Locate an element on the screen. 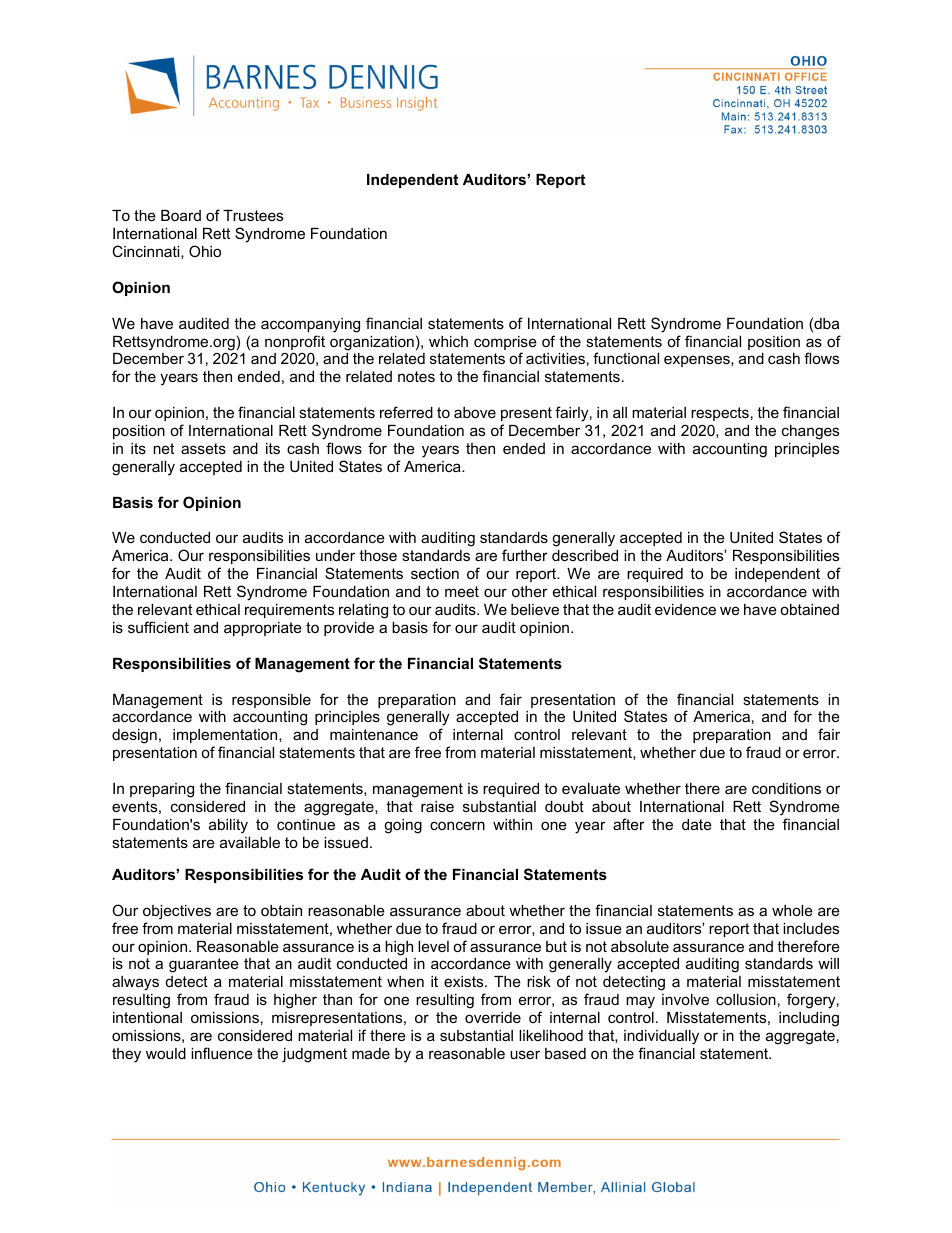 Image resolution: width=952 pixels, height=1233 pixels. Ohio is located at coordinates (205, 251).
